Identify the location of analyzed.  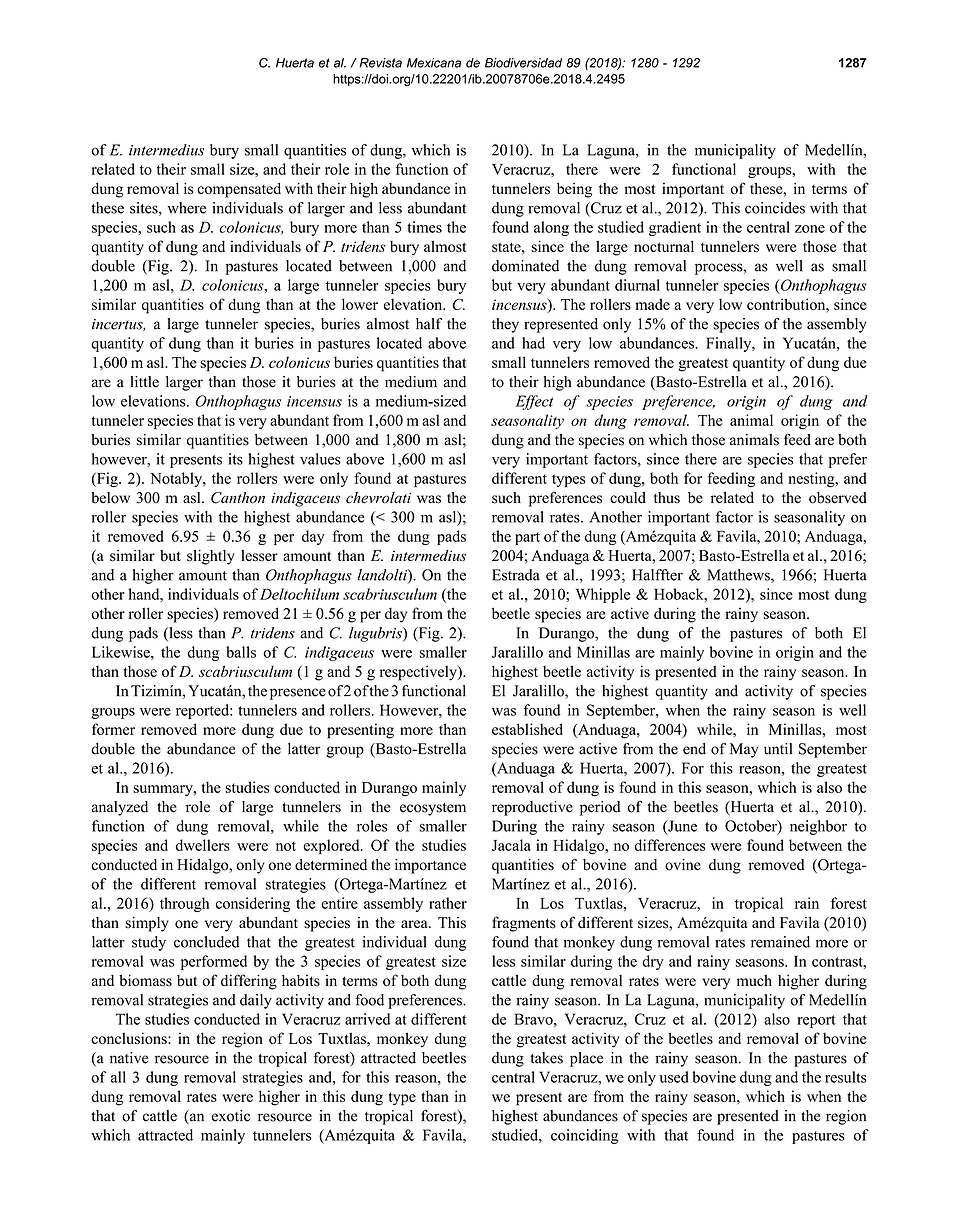
(119, 808).
